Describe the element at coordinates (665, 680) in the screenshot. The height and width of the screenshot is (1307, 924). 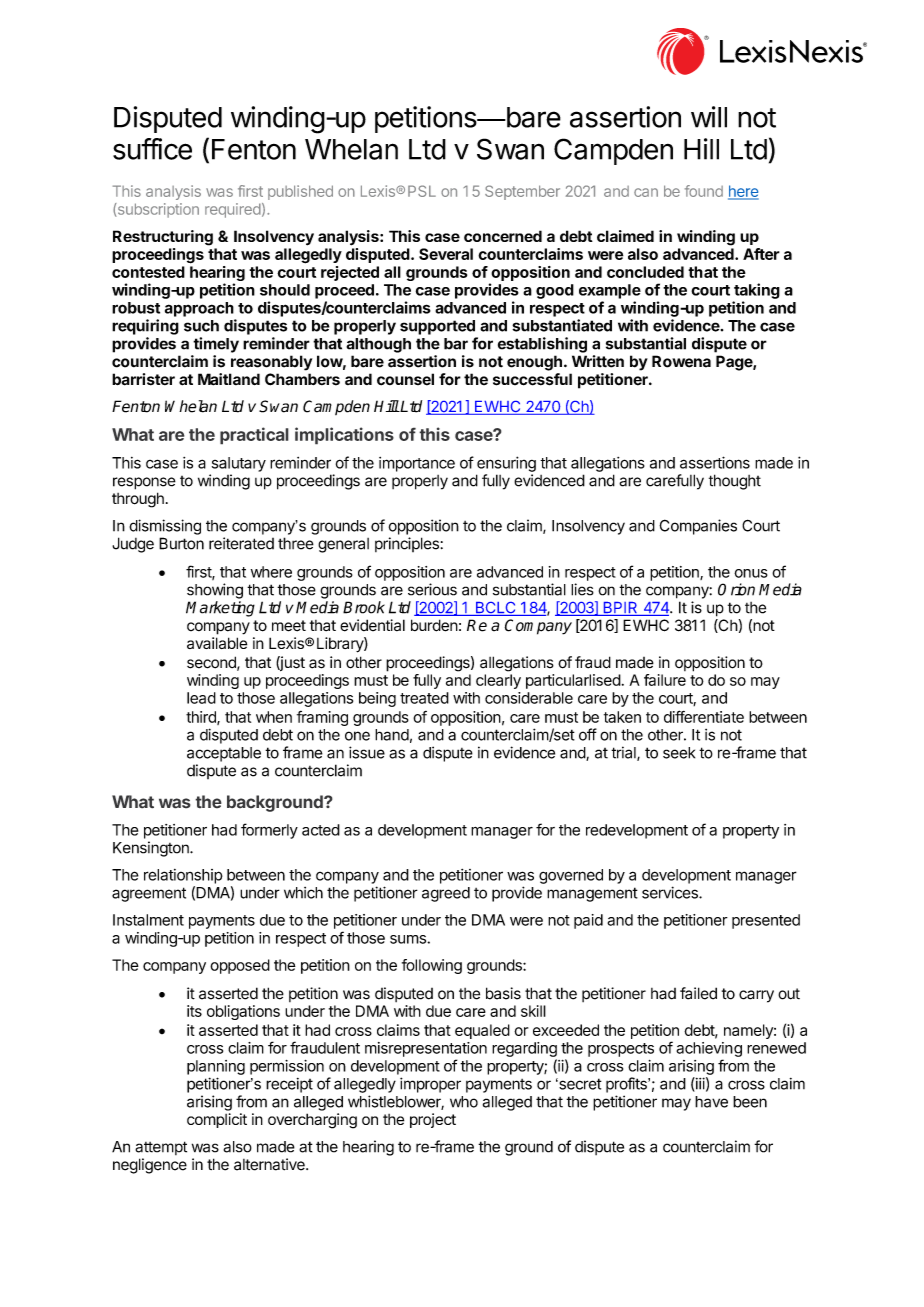
I see `failure` at that location.
